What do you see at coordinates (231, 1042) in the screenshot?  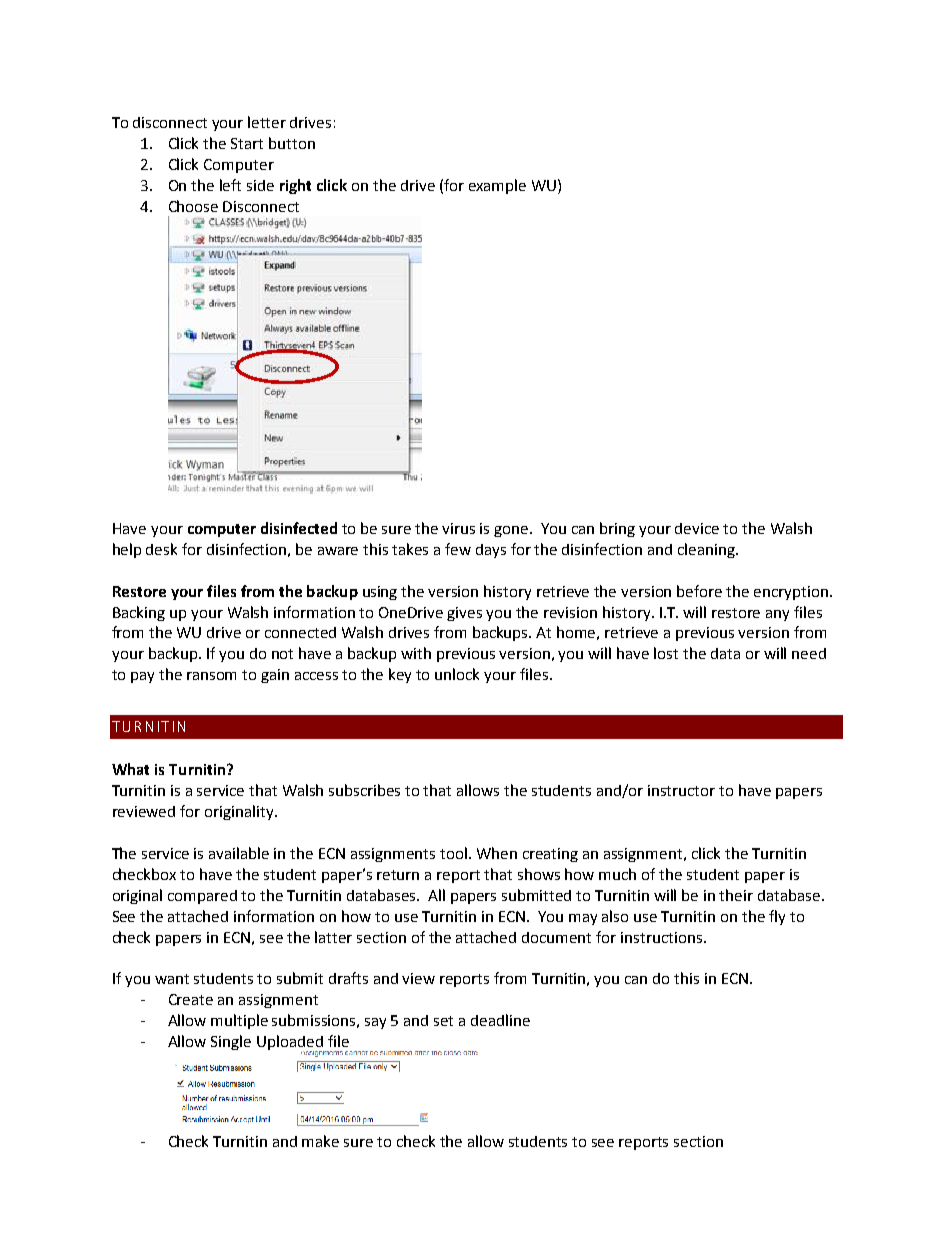 I see `Single` at bounding box center [231, 1042].
